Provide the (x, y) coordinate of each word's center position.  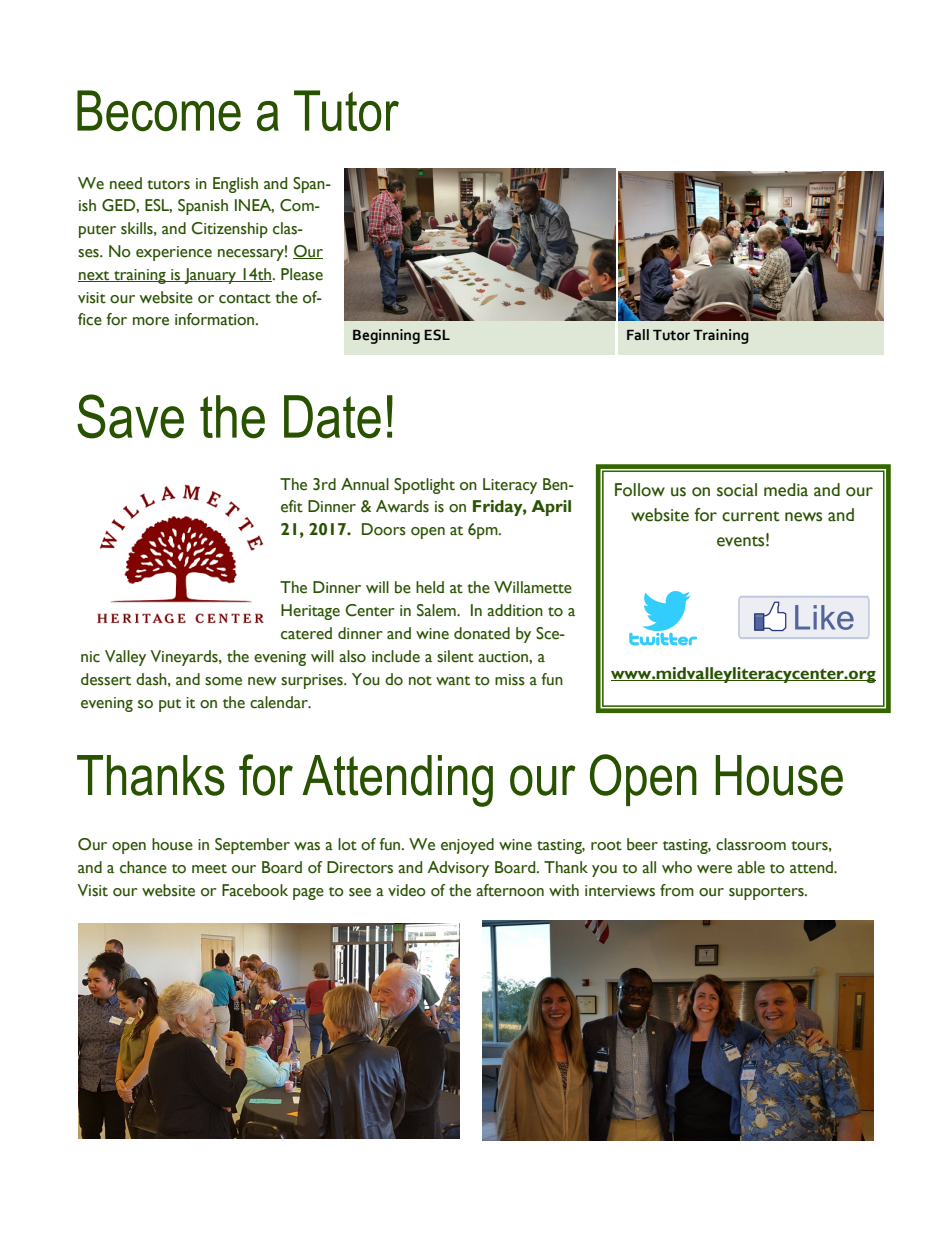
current (751, 516)
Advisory (458, 869)
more (151, 321)
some (223, 681)
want (453, 681)
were (714, 869)
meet (209, 869)
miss (510, 680)
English (235, 185)
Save (130, 416)
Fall (638, 334)
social (737, 490)
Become (159, 111)
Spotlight (424, 486)
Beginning (386, 336)
